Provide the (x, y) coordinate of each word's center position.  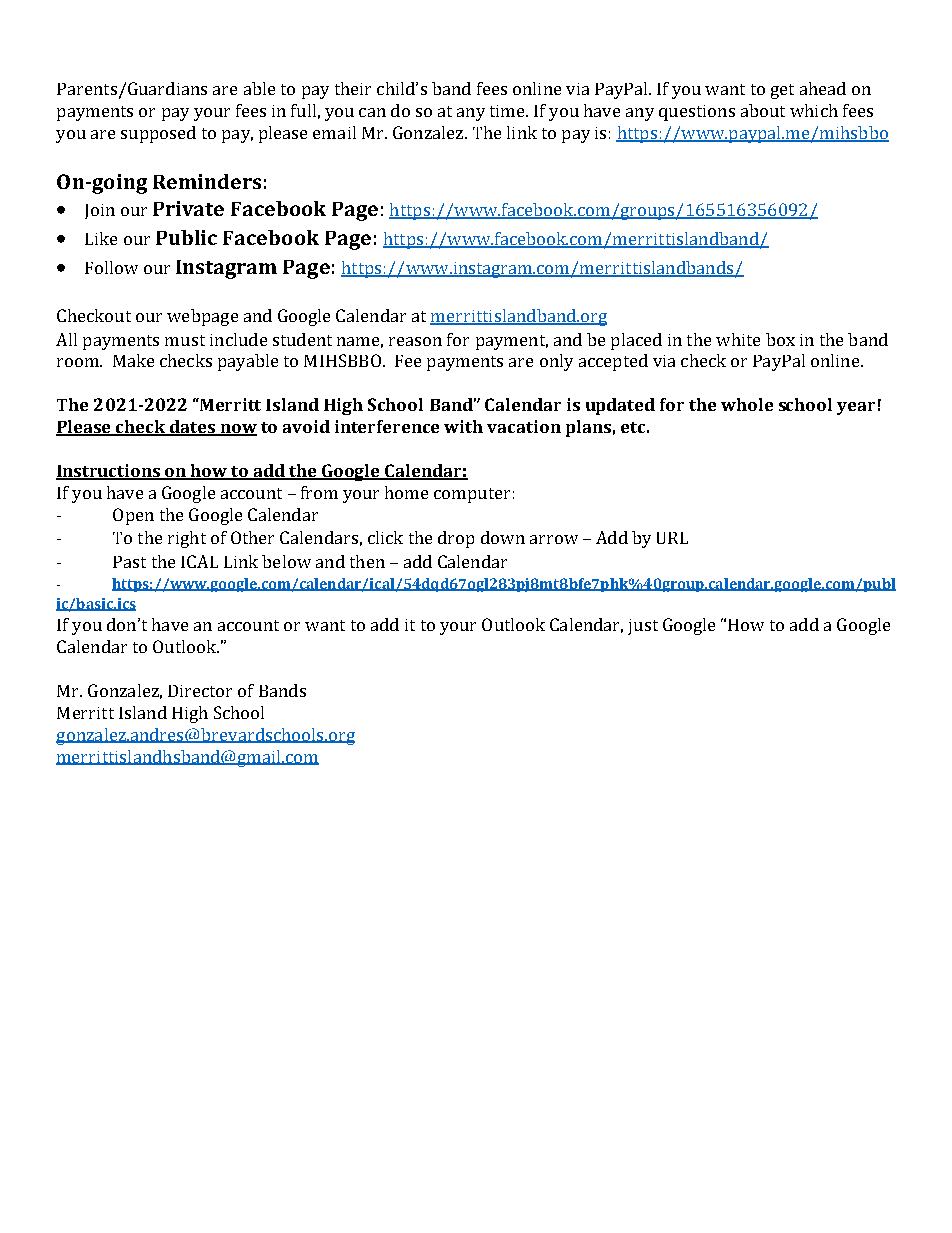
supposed (158, 134)
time (508, 111)
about (763, 110)
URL (672, 538)
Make (133, 360)
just (643, 627)
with (463, 426)
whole (747, 404)
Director (200, 691)
